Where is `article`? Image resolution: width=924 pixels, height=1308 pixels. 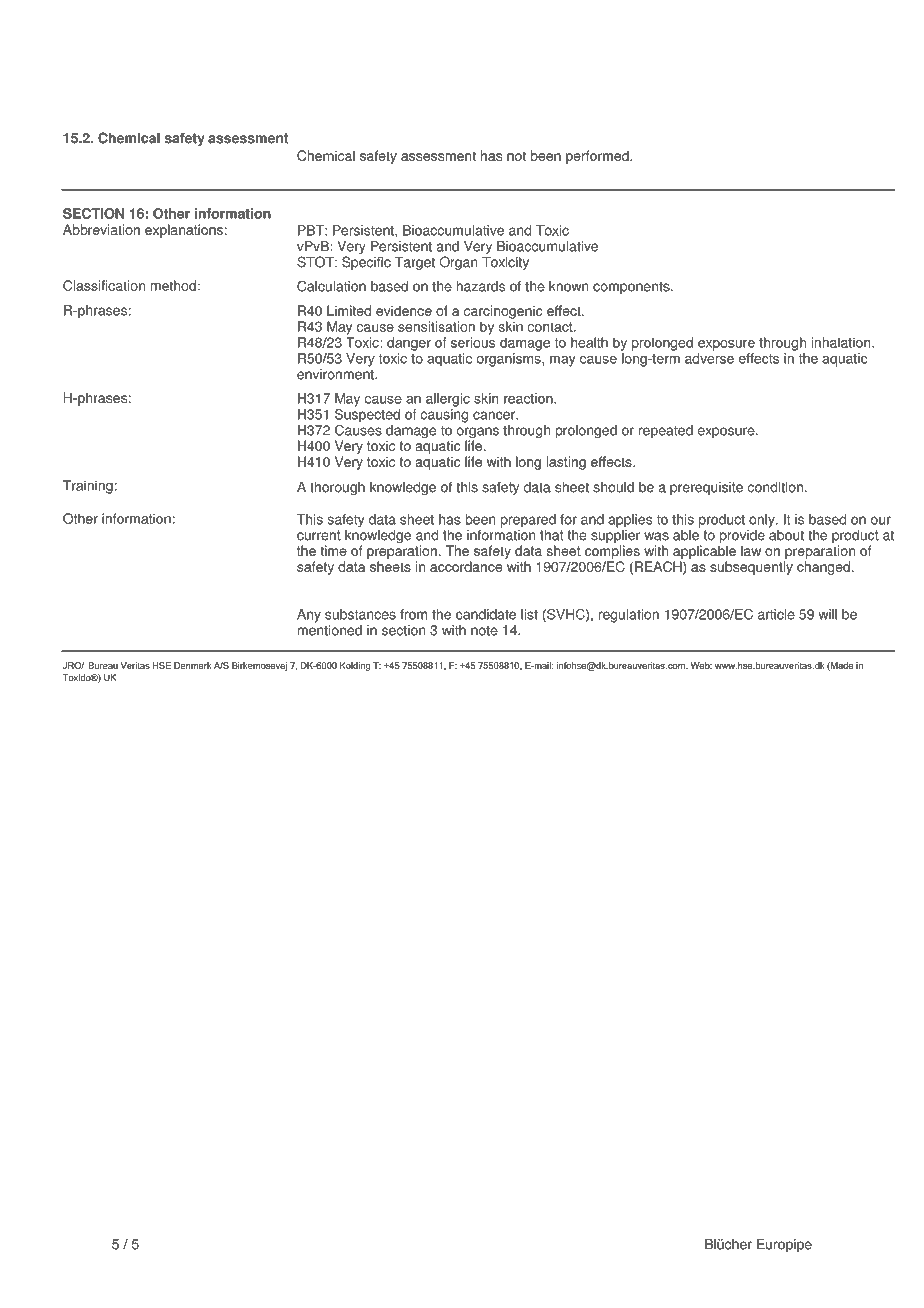
article is located at coordinates (776, 614).
